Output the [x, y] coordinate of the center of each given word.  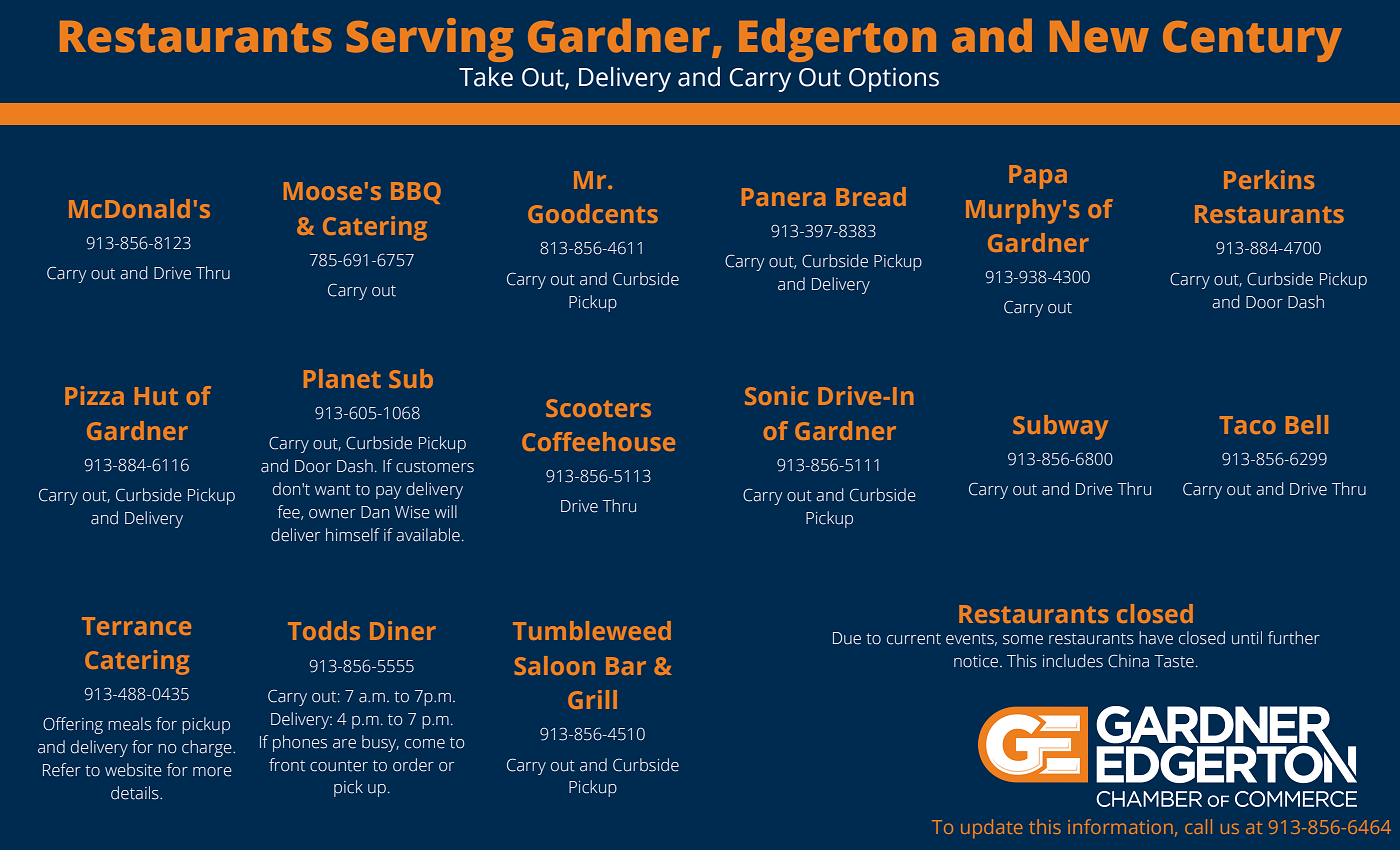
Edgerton [837, 40]
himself [353, 535]
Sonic [776, 395]
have [1156, 638]
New [1099, 37]
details [136, 793]
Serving [430, 40]
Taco [1248, 425]
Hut [156, 396]
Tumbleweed [592, 630]
